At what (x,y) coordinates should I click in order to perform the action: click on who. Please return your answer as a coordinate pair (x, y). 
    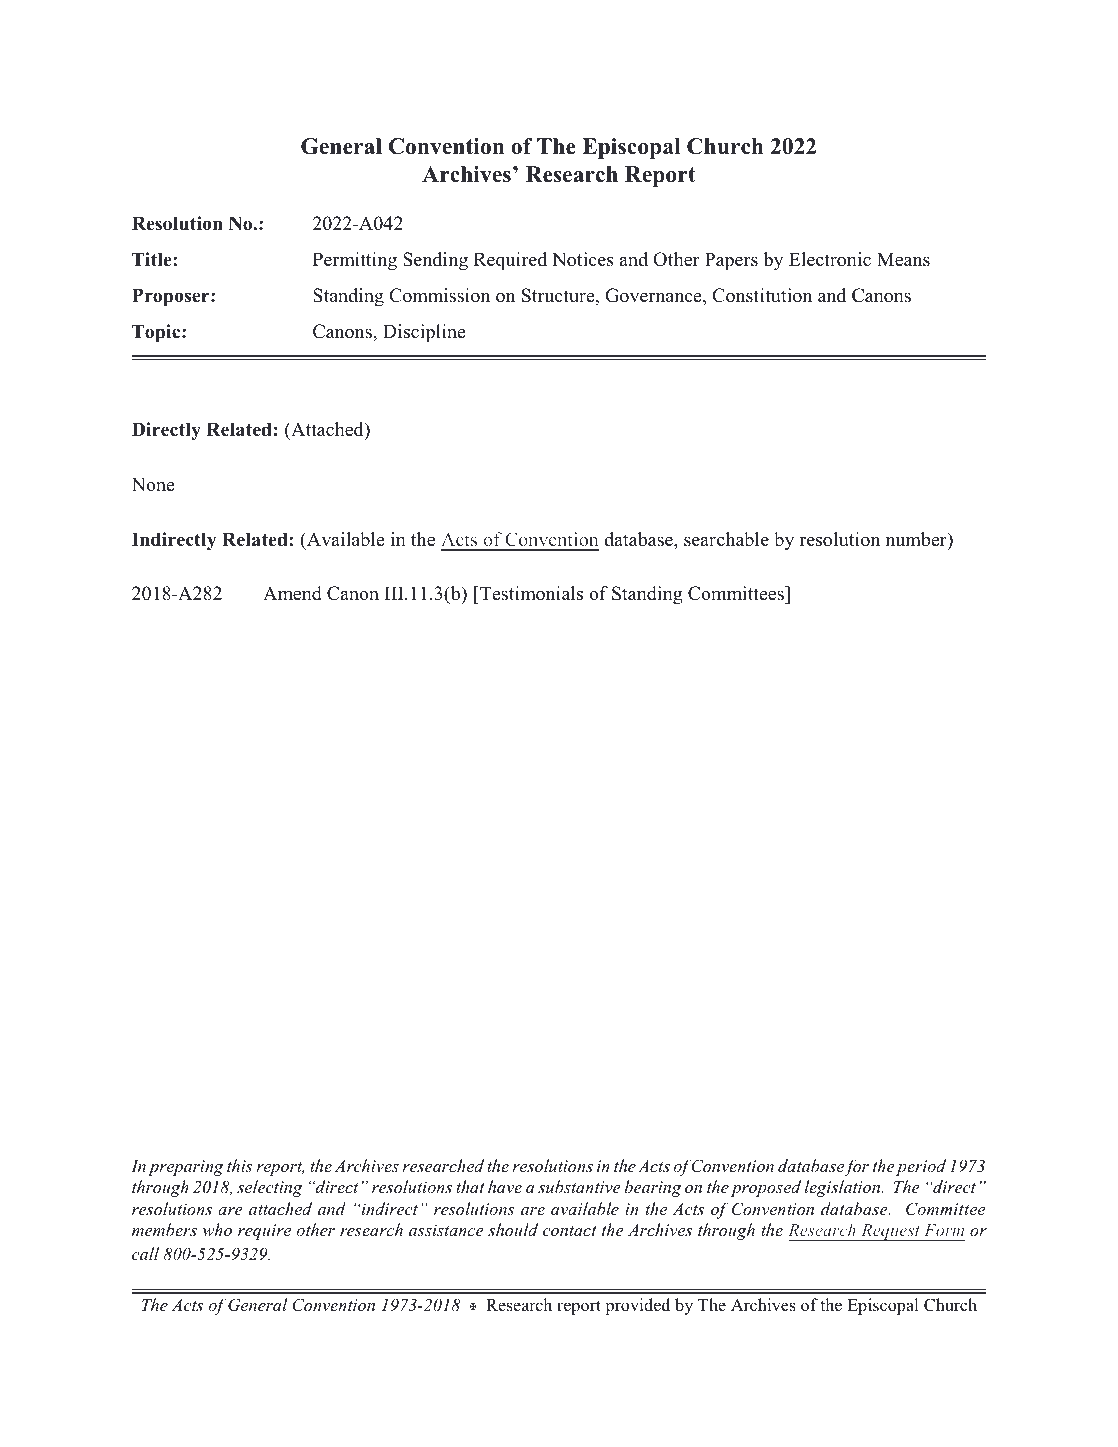
    Looking at the image, I should click on (217, 1229).
